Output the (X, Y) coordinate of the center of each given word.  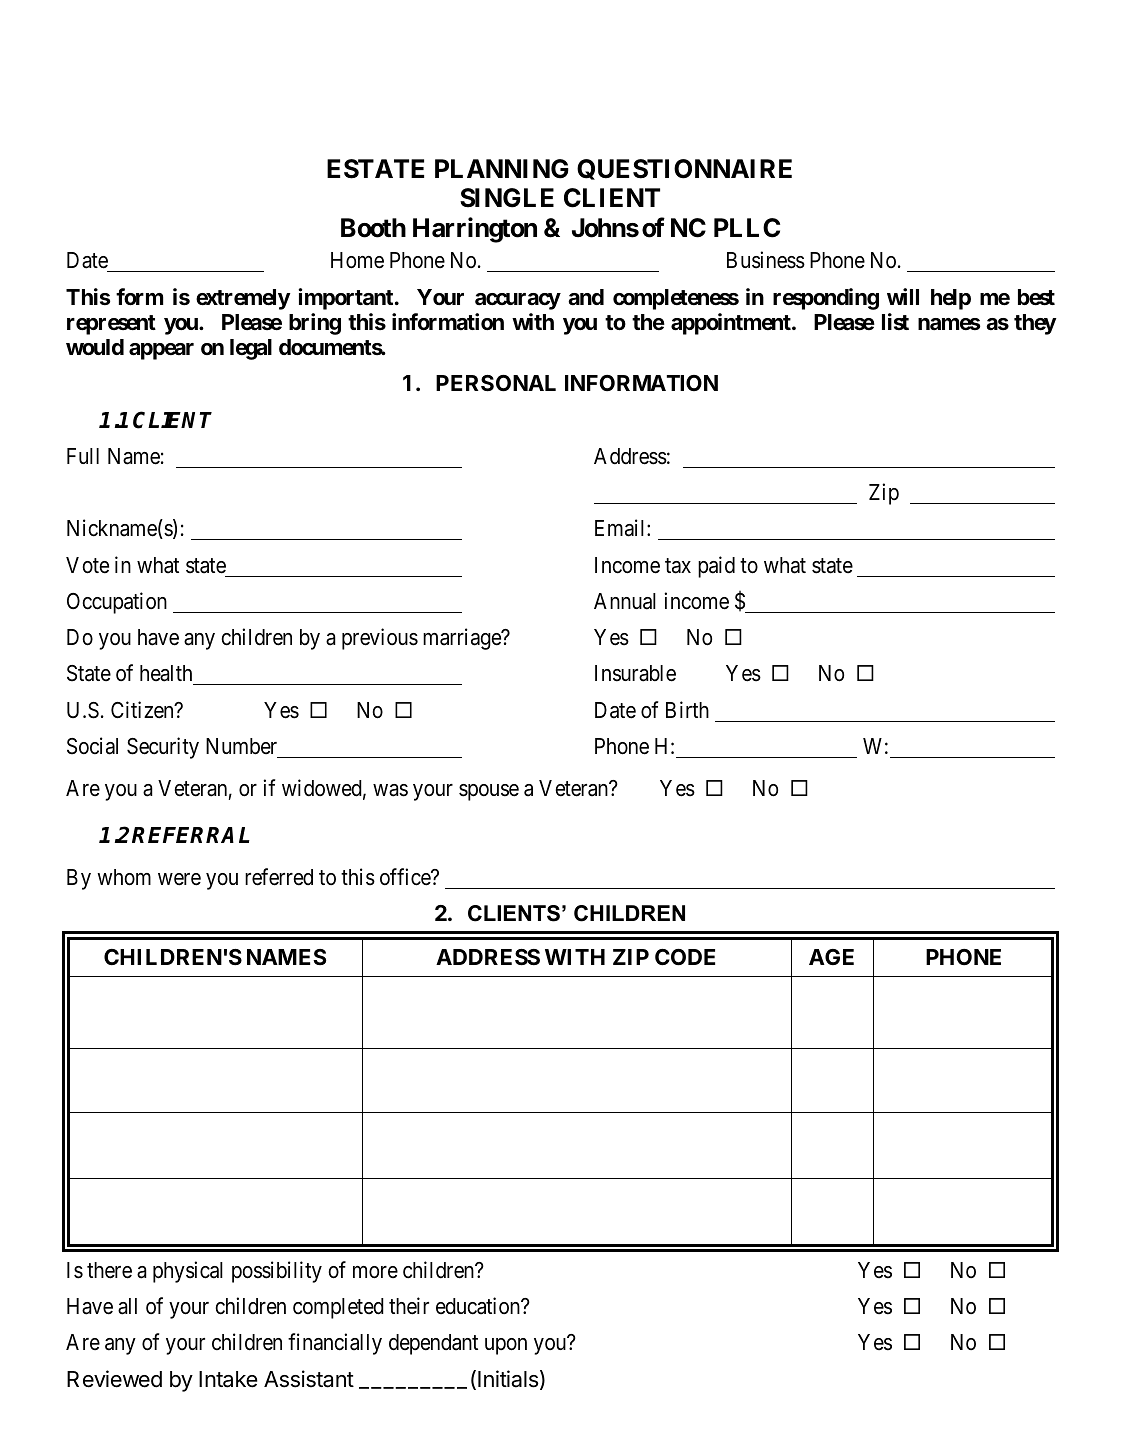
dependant (433, 1344)
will (903, 296)
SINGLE (507, 198)
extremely (243, 299)
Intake (228, 1379)
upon (506, 1346)
